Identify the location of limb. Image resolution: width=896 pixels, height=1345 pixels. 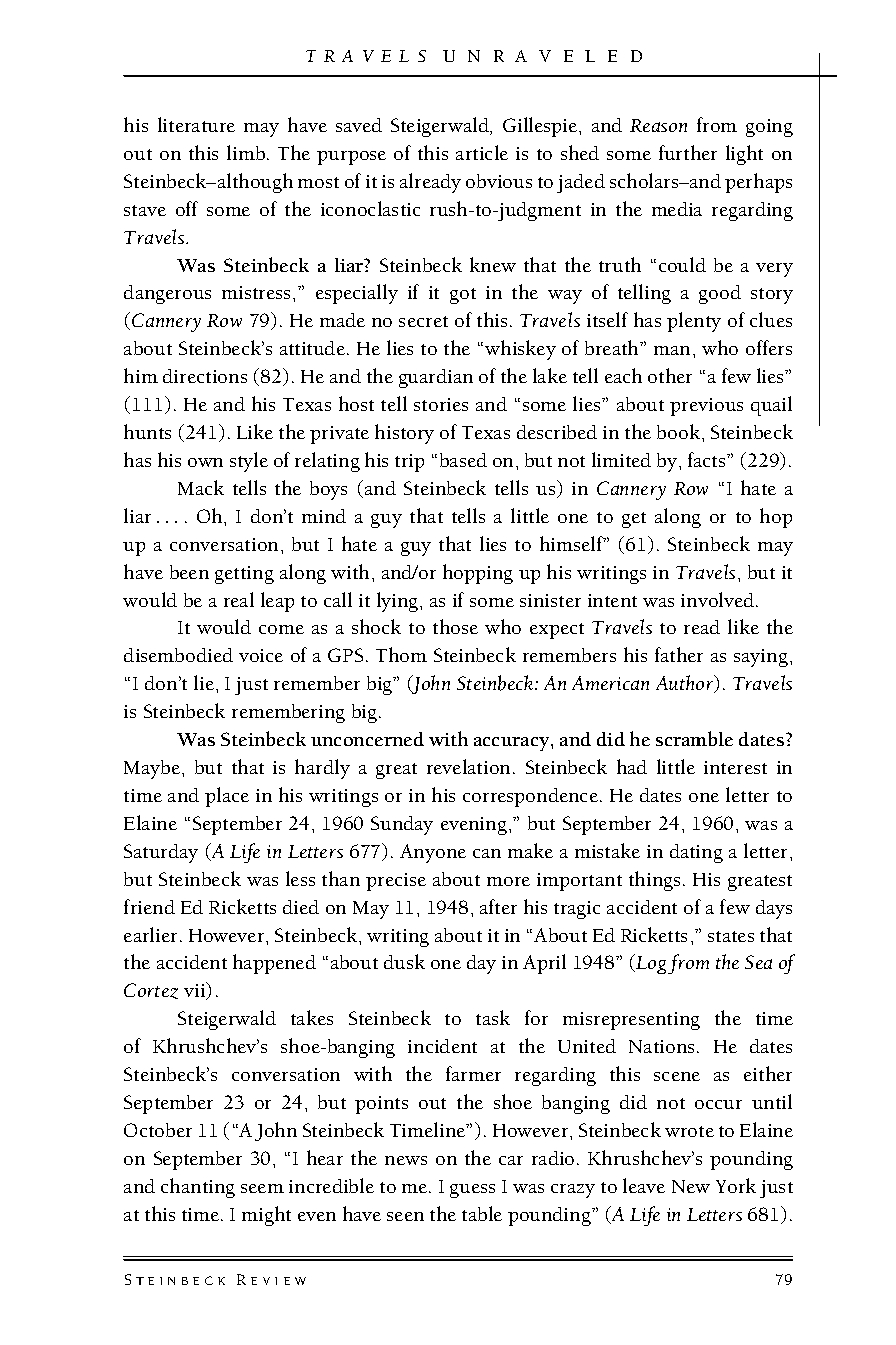
(247, 152).
